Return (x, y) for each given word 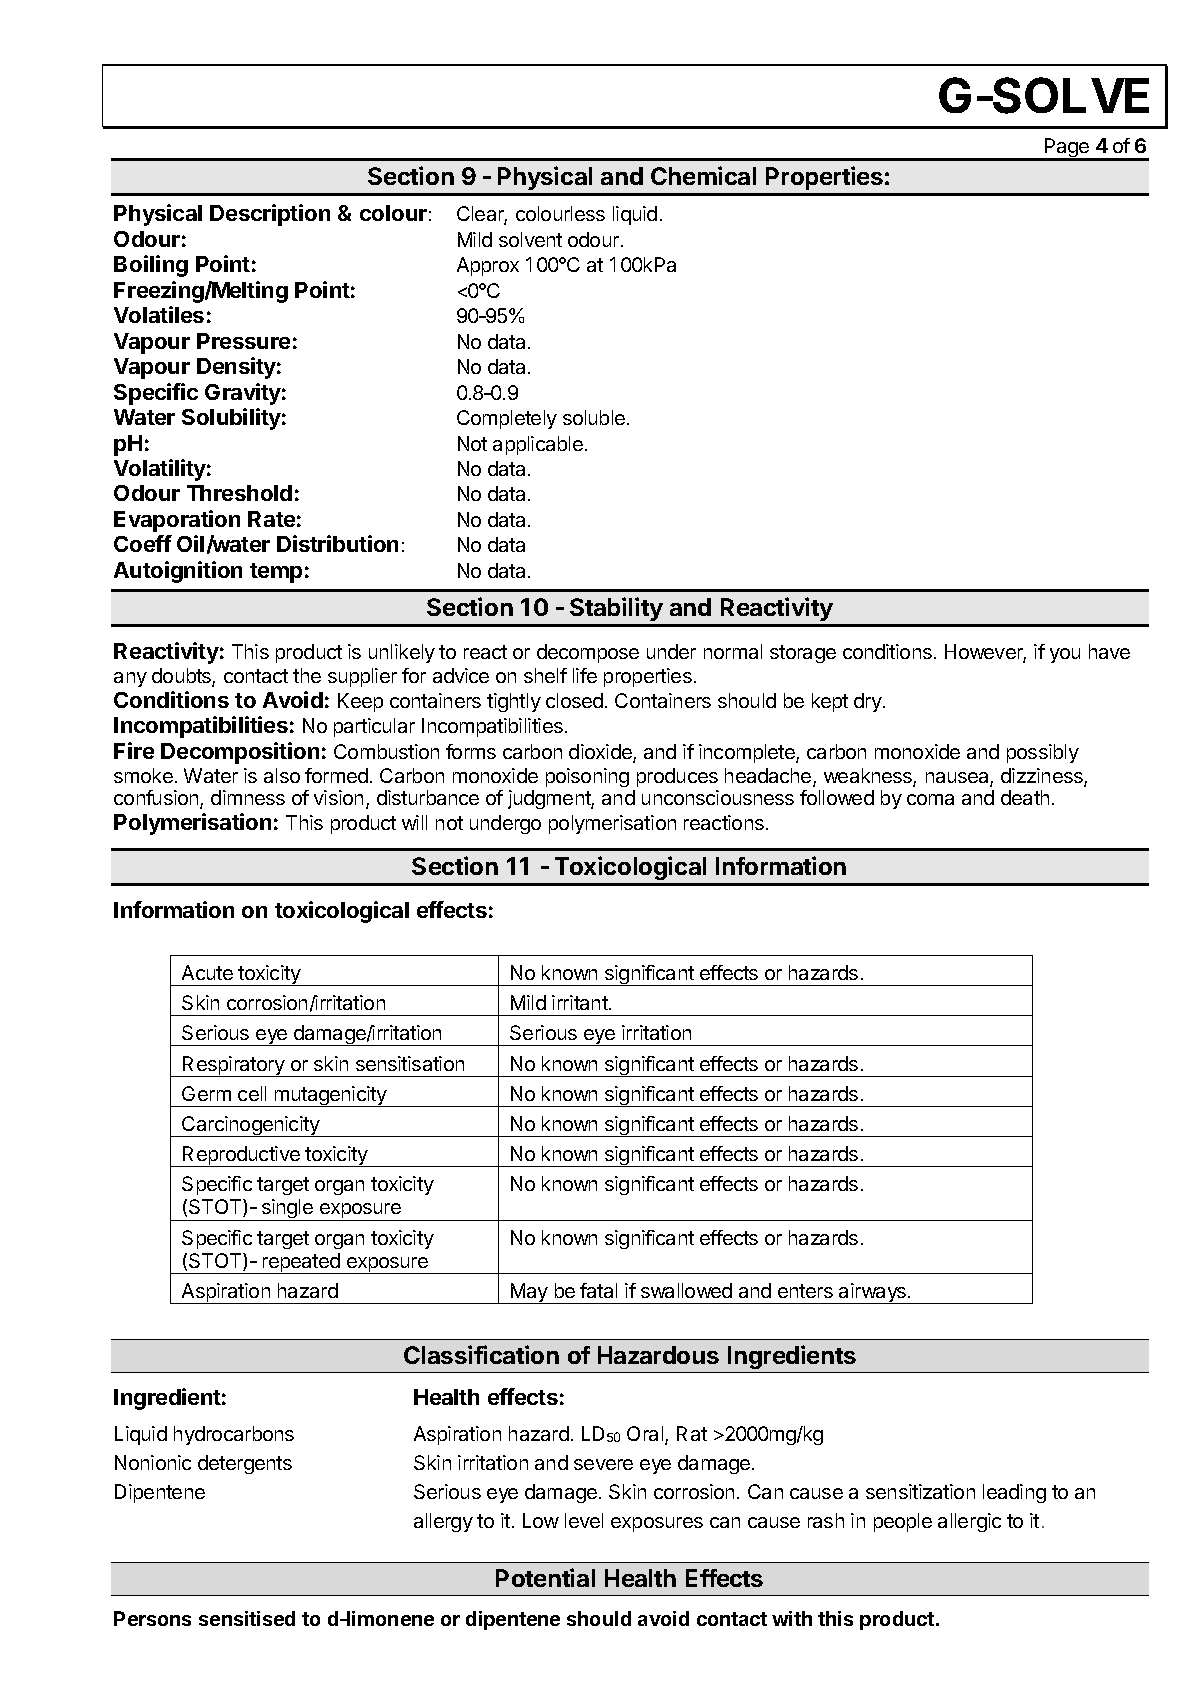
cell (252, 1093)
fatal (598, 1290)
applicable (538, 445)
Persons (152, 1618)
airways (873, 1293)
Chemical (703, 175)
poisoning (587, 777)
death (1025, 797)
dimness (248, 797)
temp (276, 573)
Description (270, 215)
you (1065, 655)
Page (1067, 149)
